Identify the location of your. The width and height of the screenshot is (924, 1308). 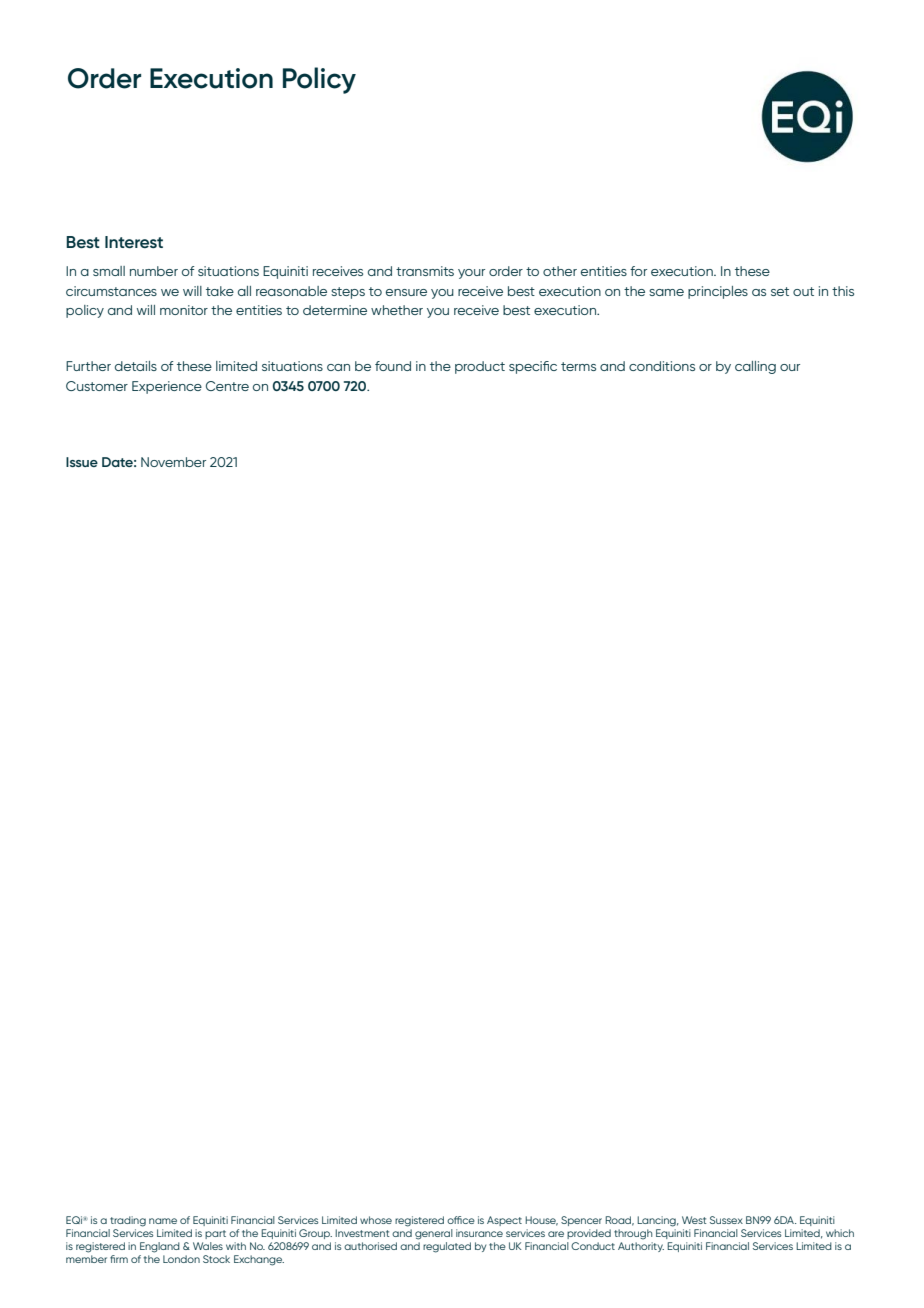
(471, 274).
